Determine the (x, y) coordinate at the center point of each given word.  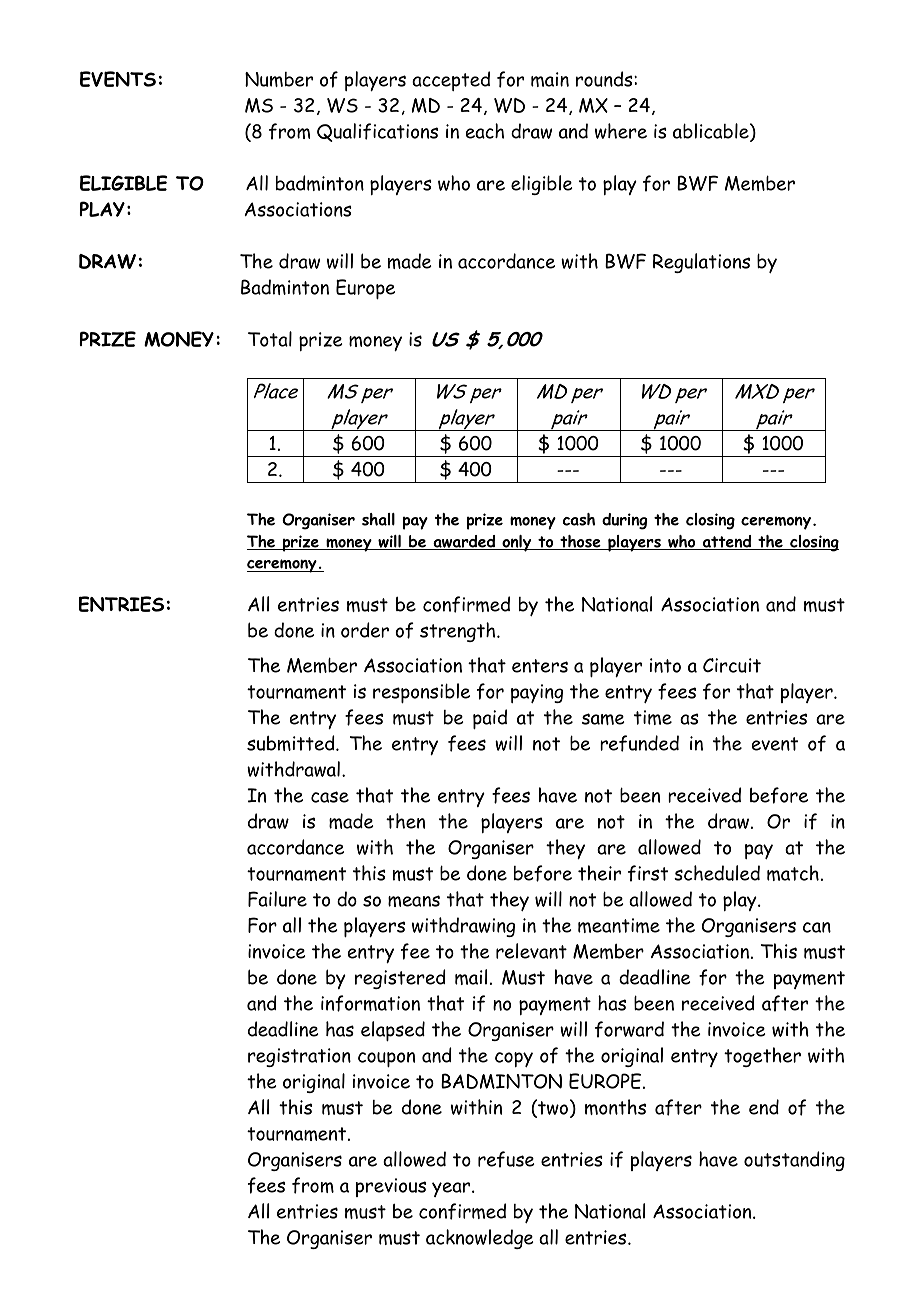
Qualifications (377, 132)
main (550, 79)
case (330, 797)
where (621, 131)
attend (727, 542)
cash (579, 519)
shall (378, 519)
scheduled (717, 873)
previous (391, 1187)
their (599, 873)
